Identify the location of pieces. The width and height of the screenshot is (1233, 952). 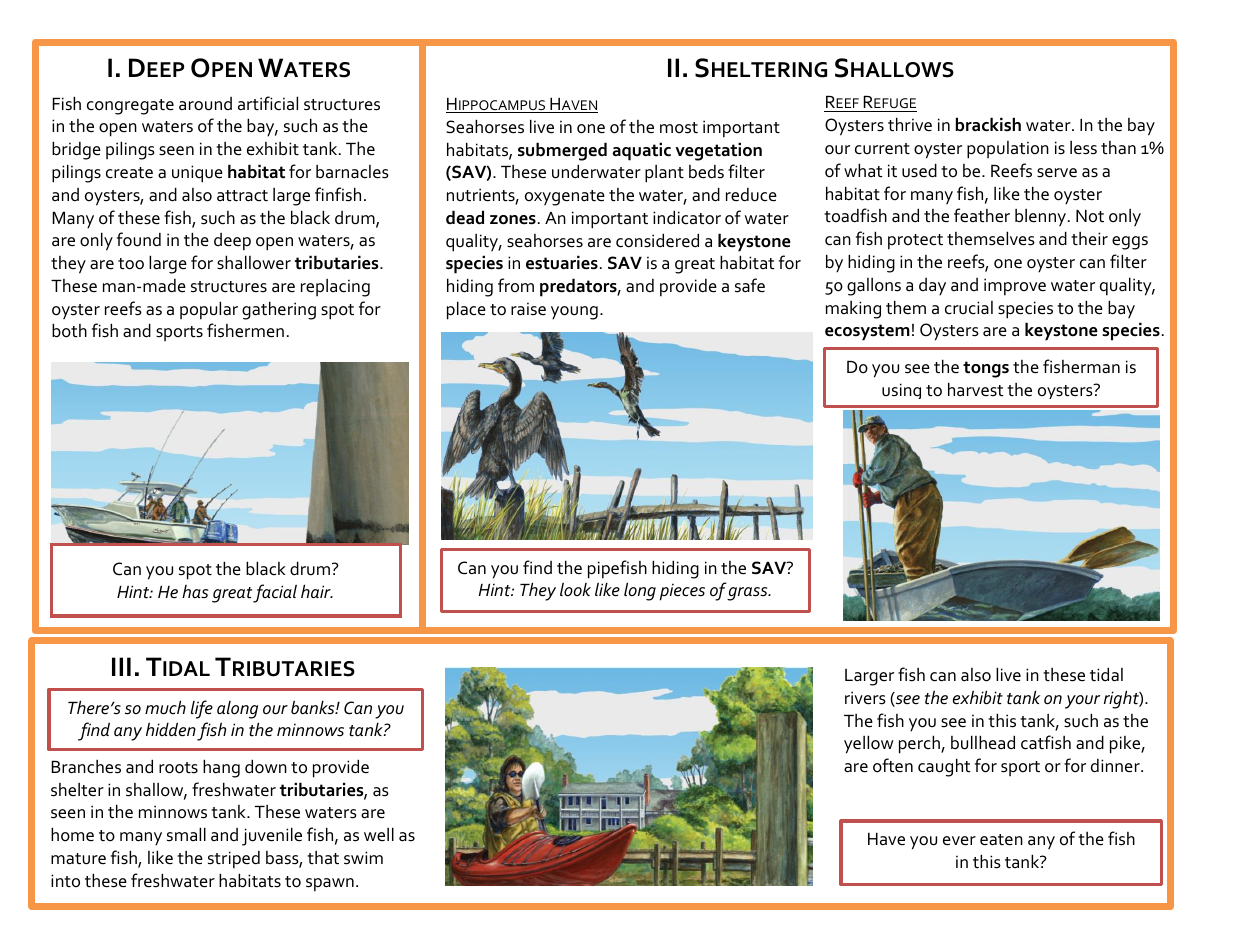
(682, 592).
